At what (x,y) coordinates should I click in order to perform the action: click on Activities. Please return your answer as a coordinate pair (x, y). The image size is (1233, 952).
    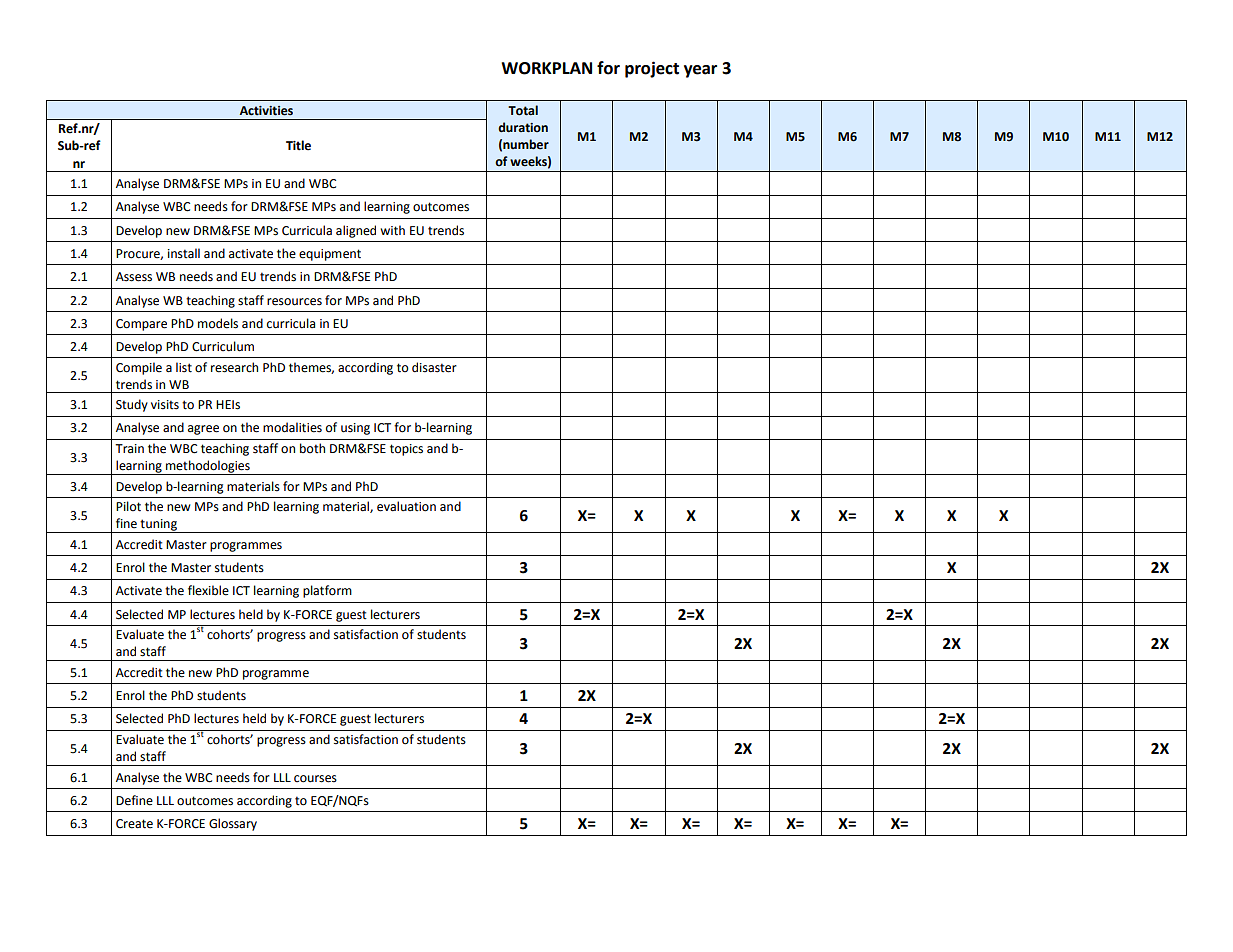
    Looking at the image, I should click on (266, 111).
